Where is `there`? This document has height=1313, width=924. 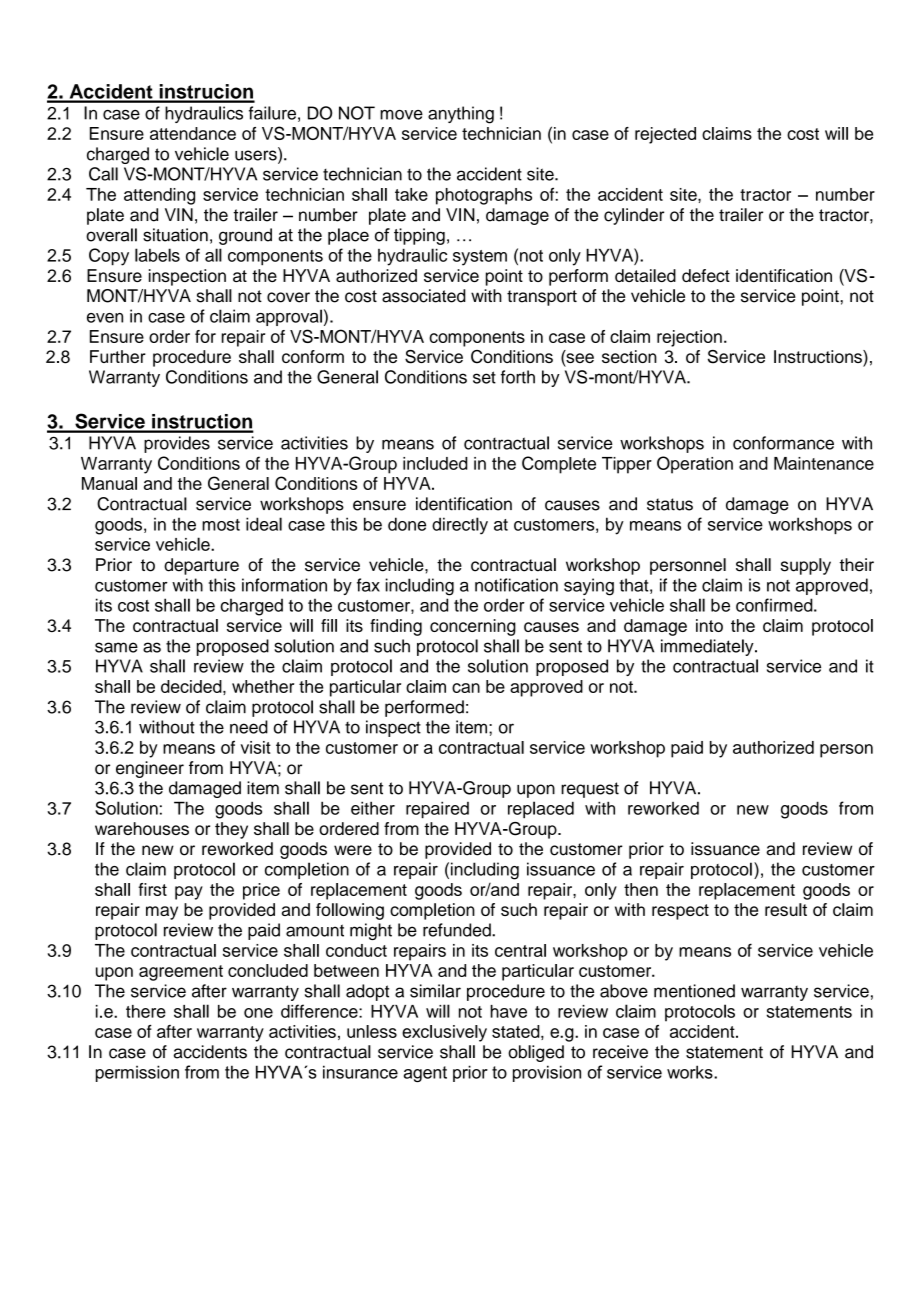
there is located at coordinates (146, 1011).
